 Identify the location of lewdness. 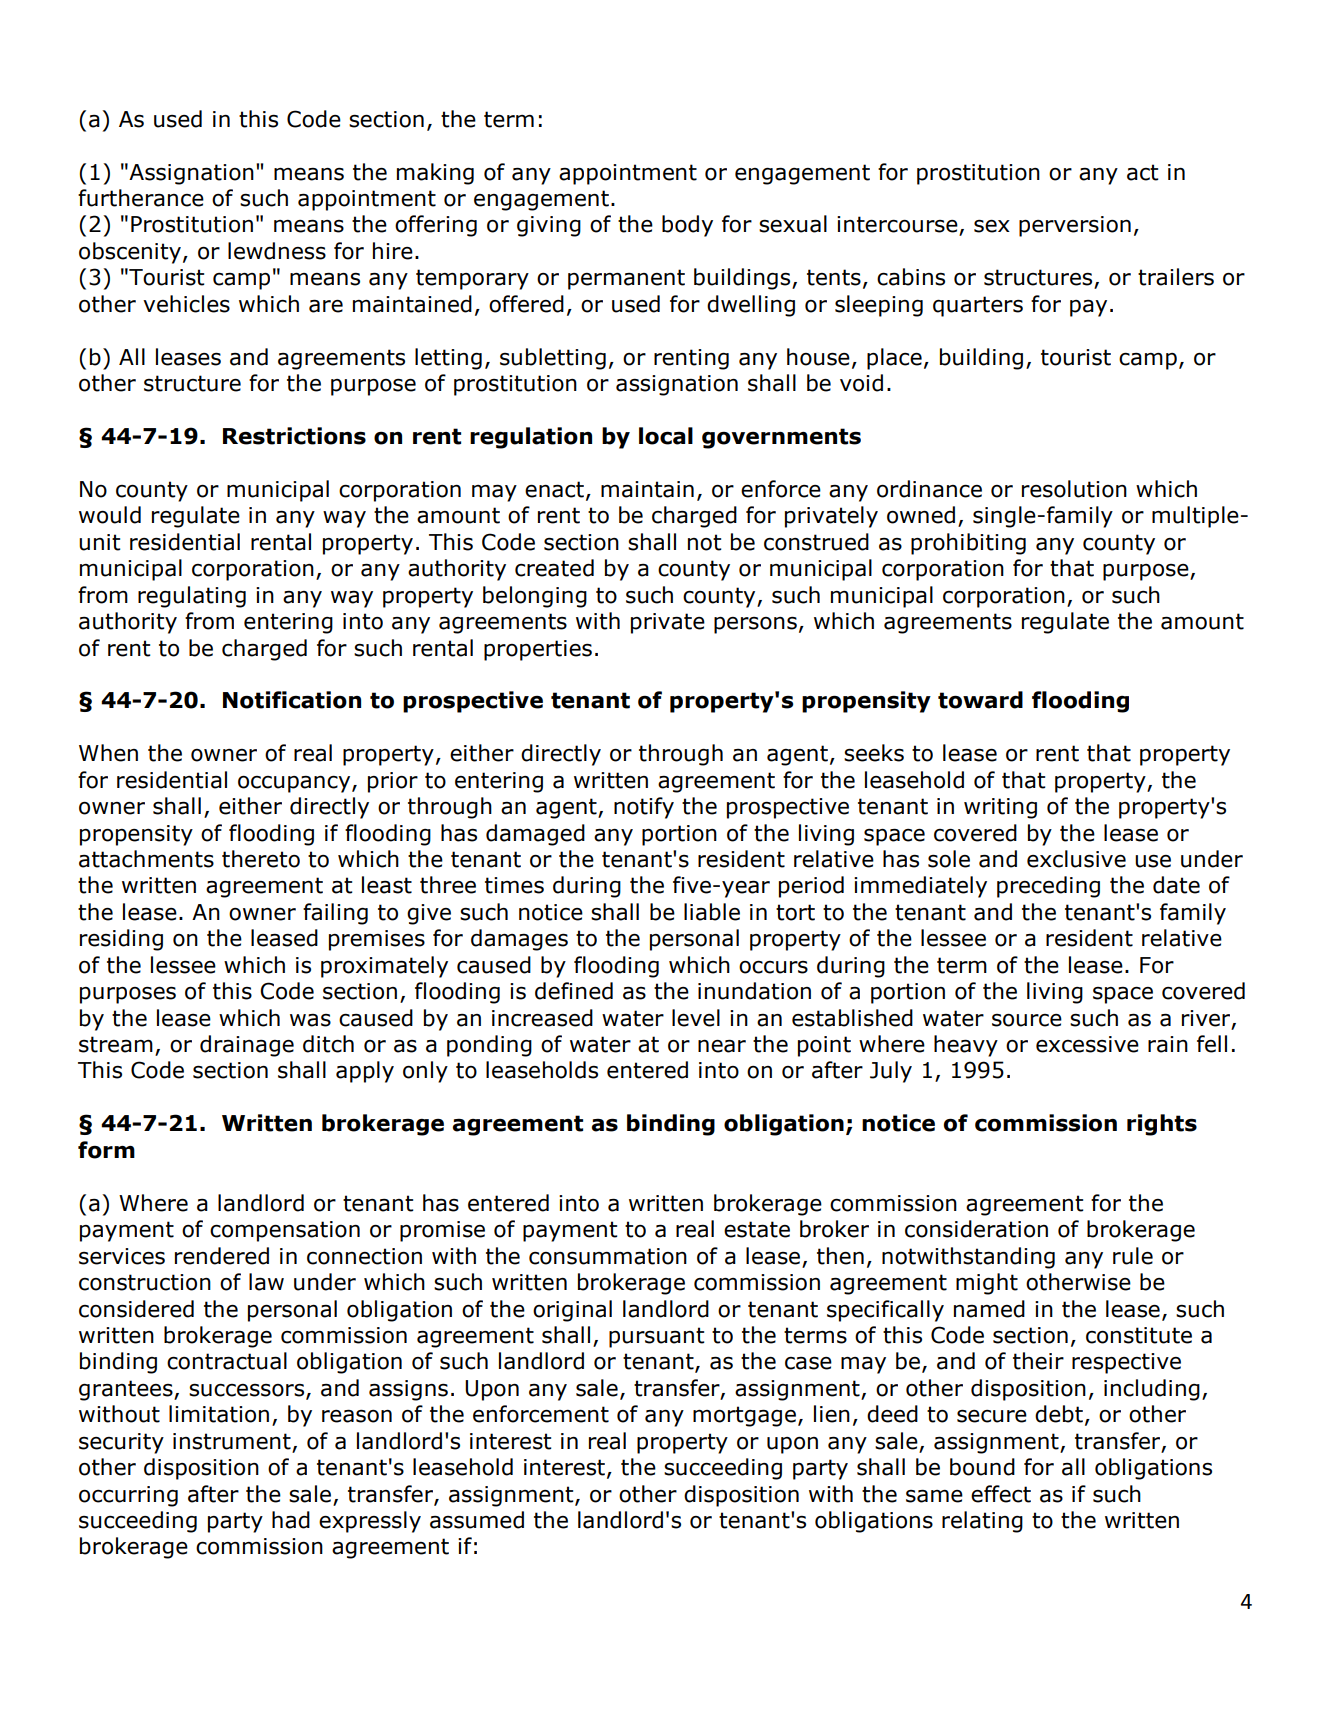
(277, 251).
